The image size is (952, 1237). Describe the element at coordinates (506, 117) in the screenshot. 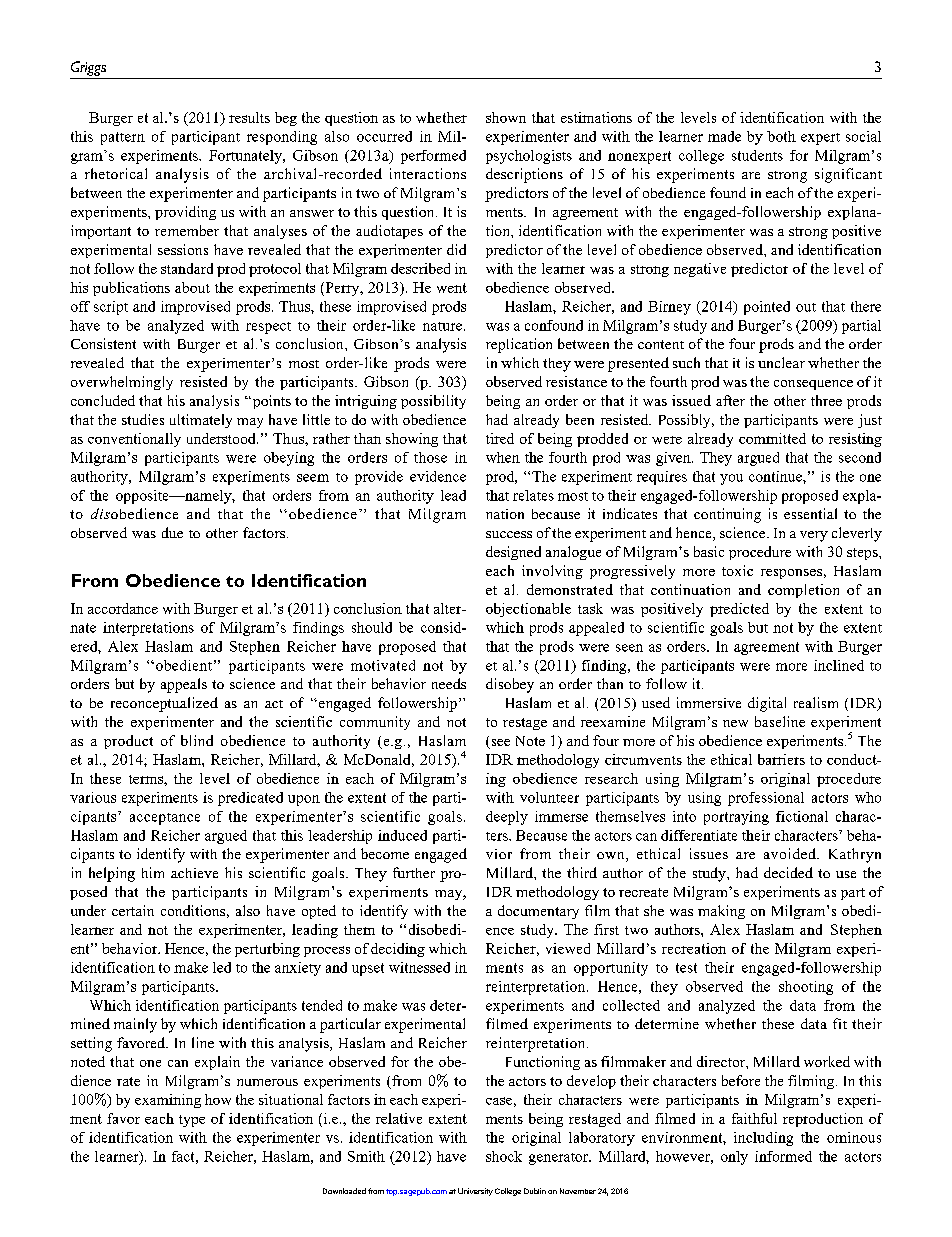

I see `shown` at that location.
